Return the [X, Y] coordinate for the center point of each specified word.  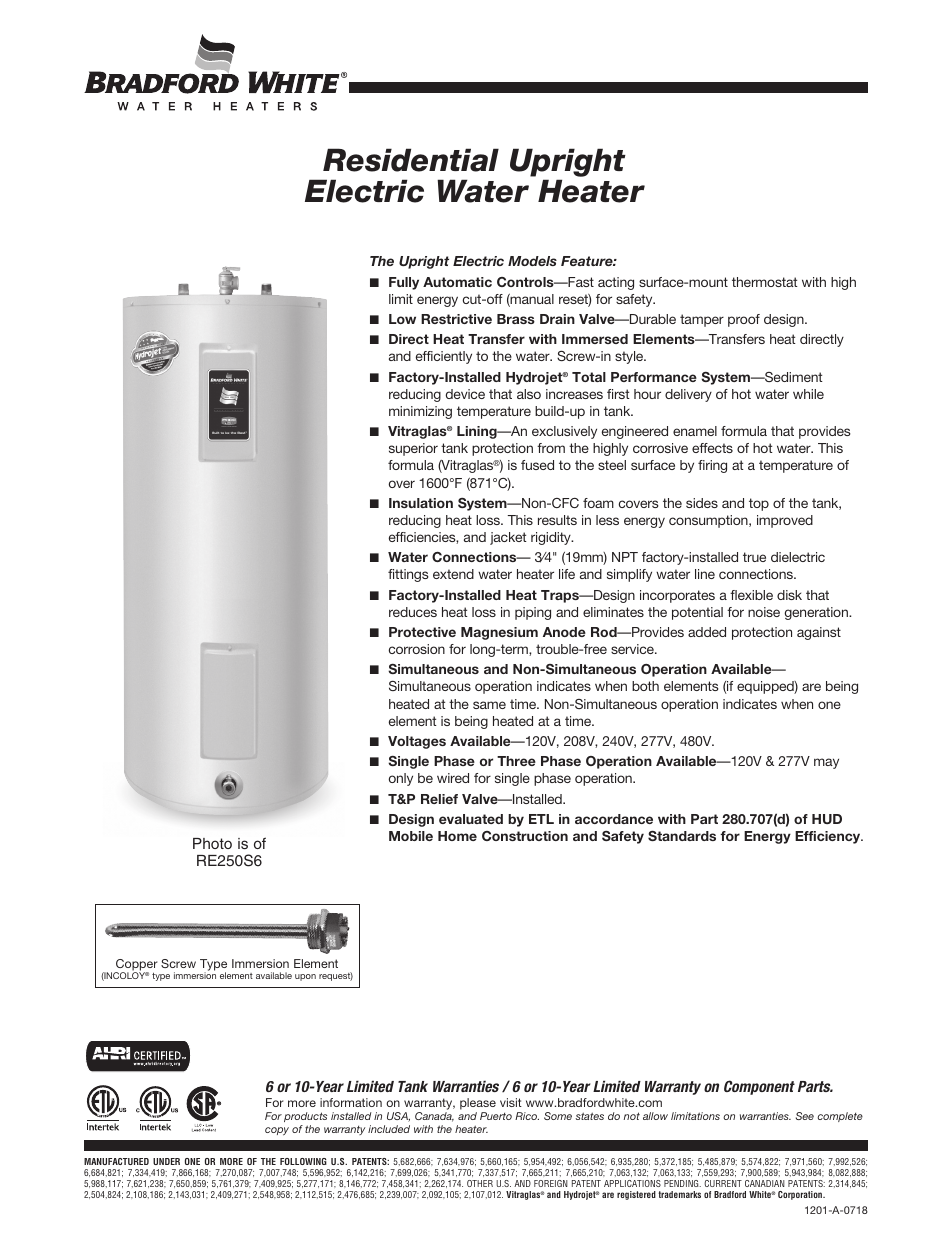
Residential [411, 160]
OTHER [480, 1183]
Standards [682, 836]
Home [457, 836]
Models [532, 261]
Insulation [421, 503]
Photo [212, 843]
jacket [508, 538]
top [759, 504]
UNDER [166, 1161]
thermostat [765, 282]
